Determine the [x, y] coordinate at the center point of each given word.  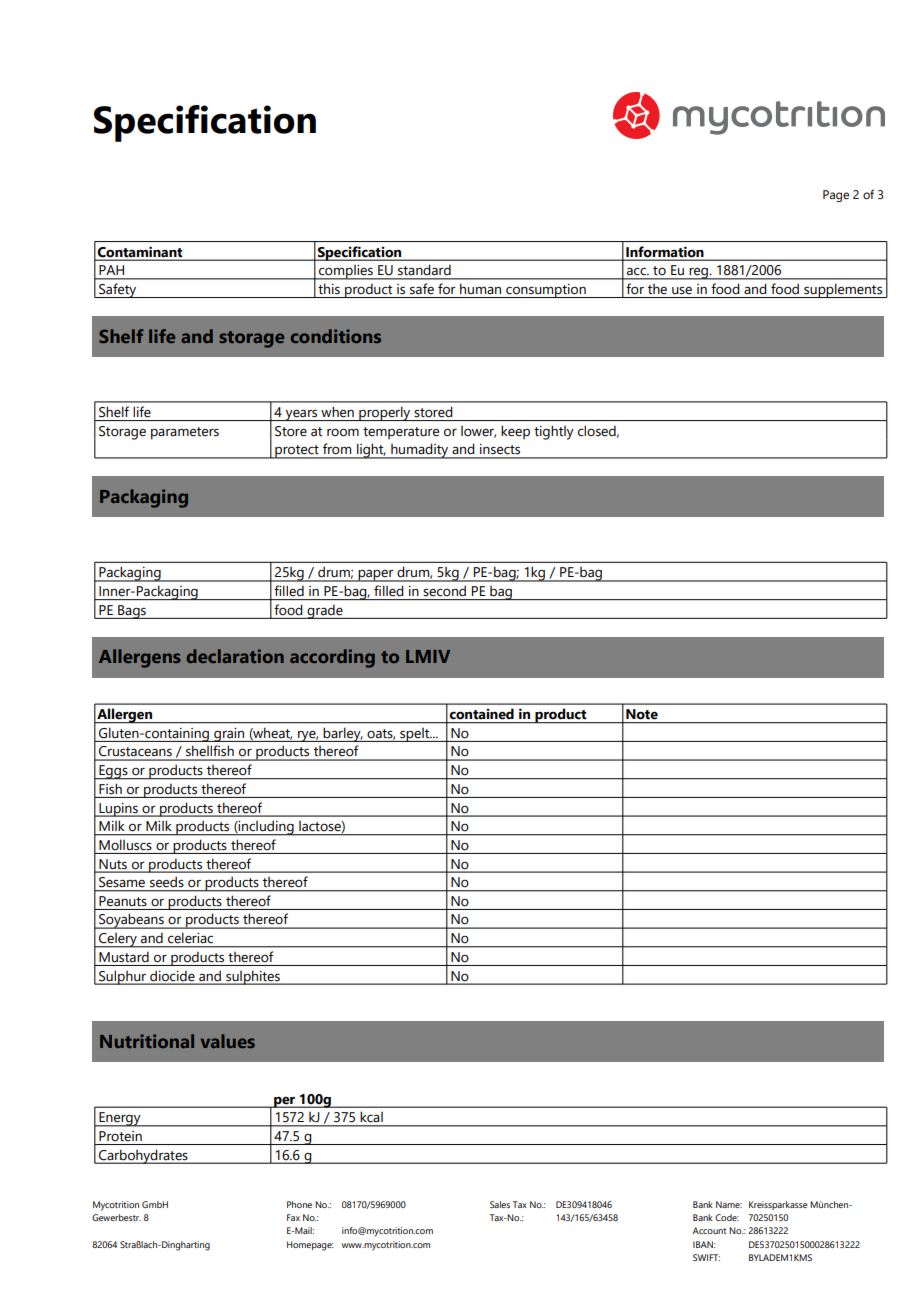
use [682, 291]
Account [710, 1230]
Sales [500, 1204]
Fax [293, 1217]
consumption [546, 291]
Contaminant [140, 252]
